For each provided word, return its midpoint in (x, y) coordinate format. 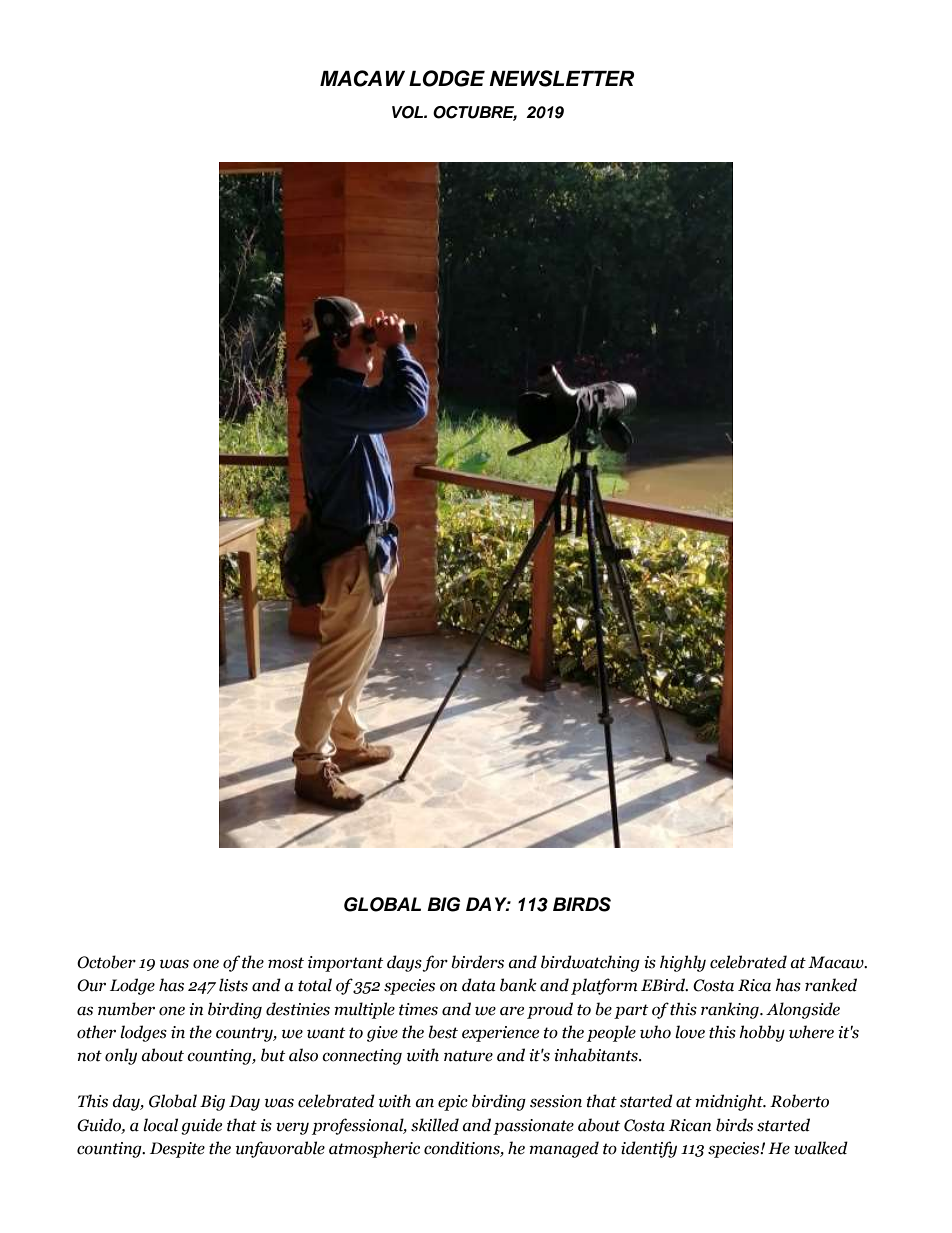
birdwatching (590, 963)
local (160, 1125)
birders (477, 962)
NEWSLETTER (561, 78)
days (405, 963)
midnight (730, 1102)
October (106, 962)
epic (453, 1103)
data (478, 985)
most (286, 963)
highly (683, 963)
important (345, 964)
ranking (731, 1010)
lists (233, 985)
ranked (831, 985)
